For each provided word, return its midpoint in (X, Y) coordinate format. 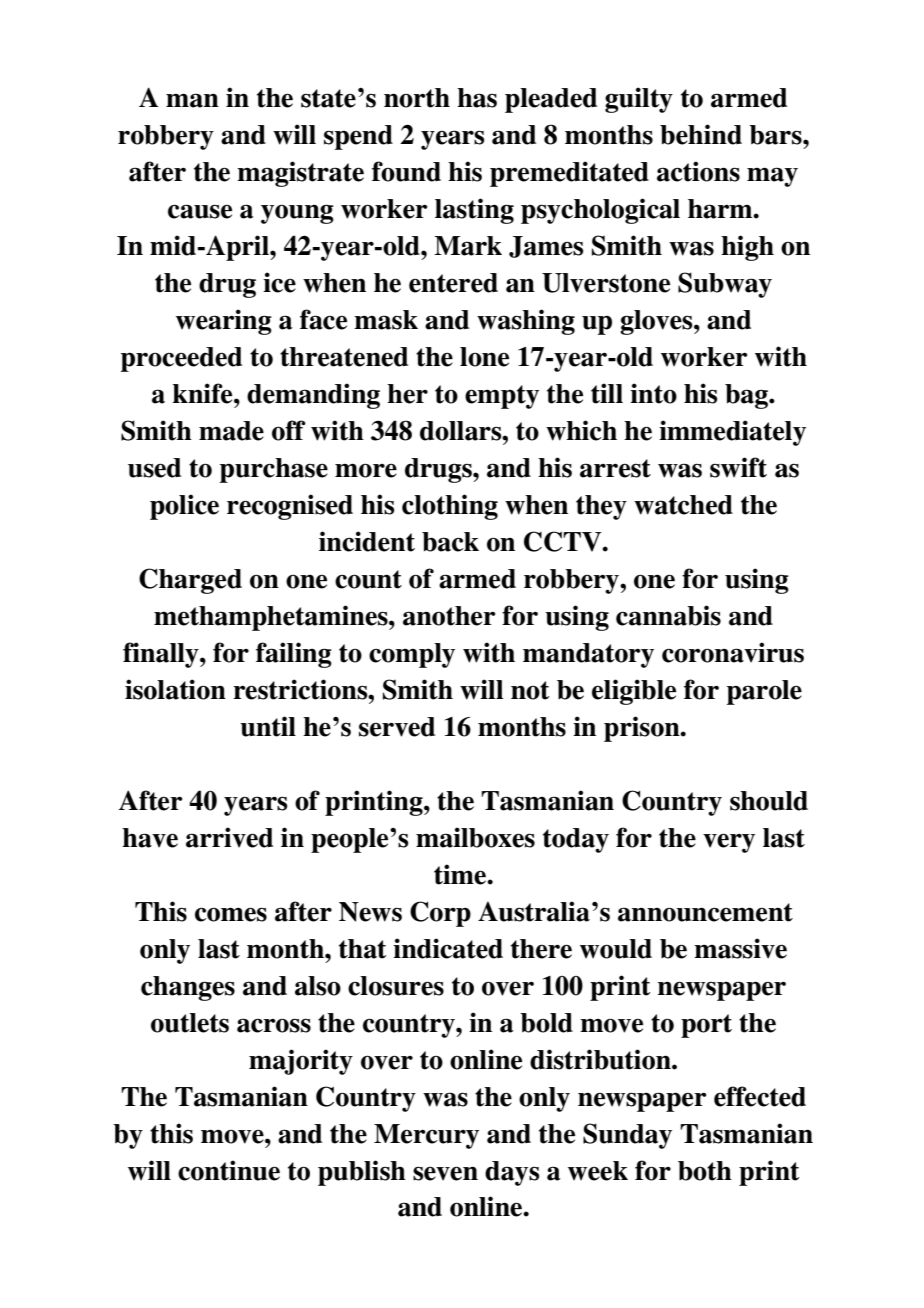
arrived (229, 837)
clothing (450, 507)
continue (229, 1170)
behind (701, 134)
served (397, 727)
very (729, 843)
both (705, 1171)
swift (738, 467)
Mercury (426, 1136)
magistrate (300, 174)
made (231, 431)
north (417, 98)
